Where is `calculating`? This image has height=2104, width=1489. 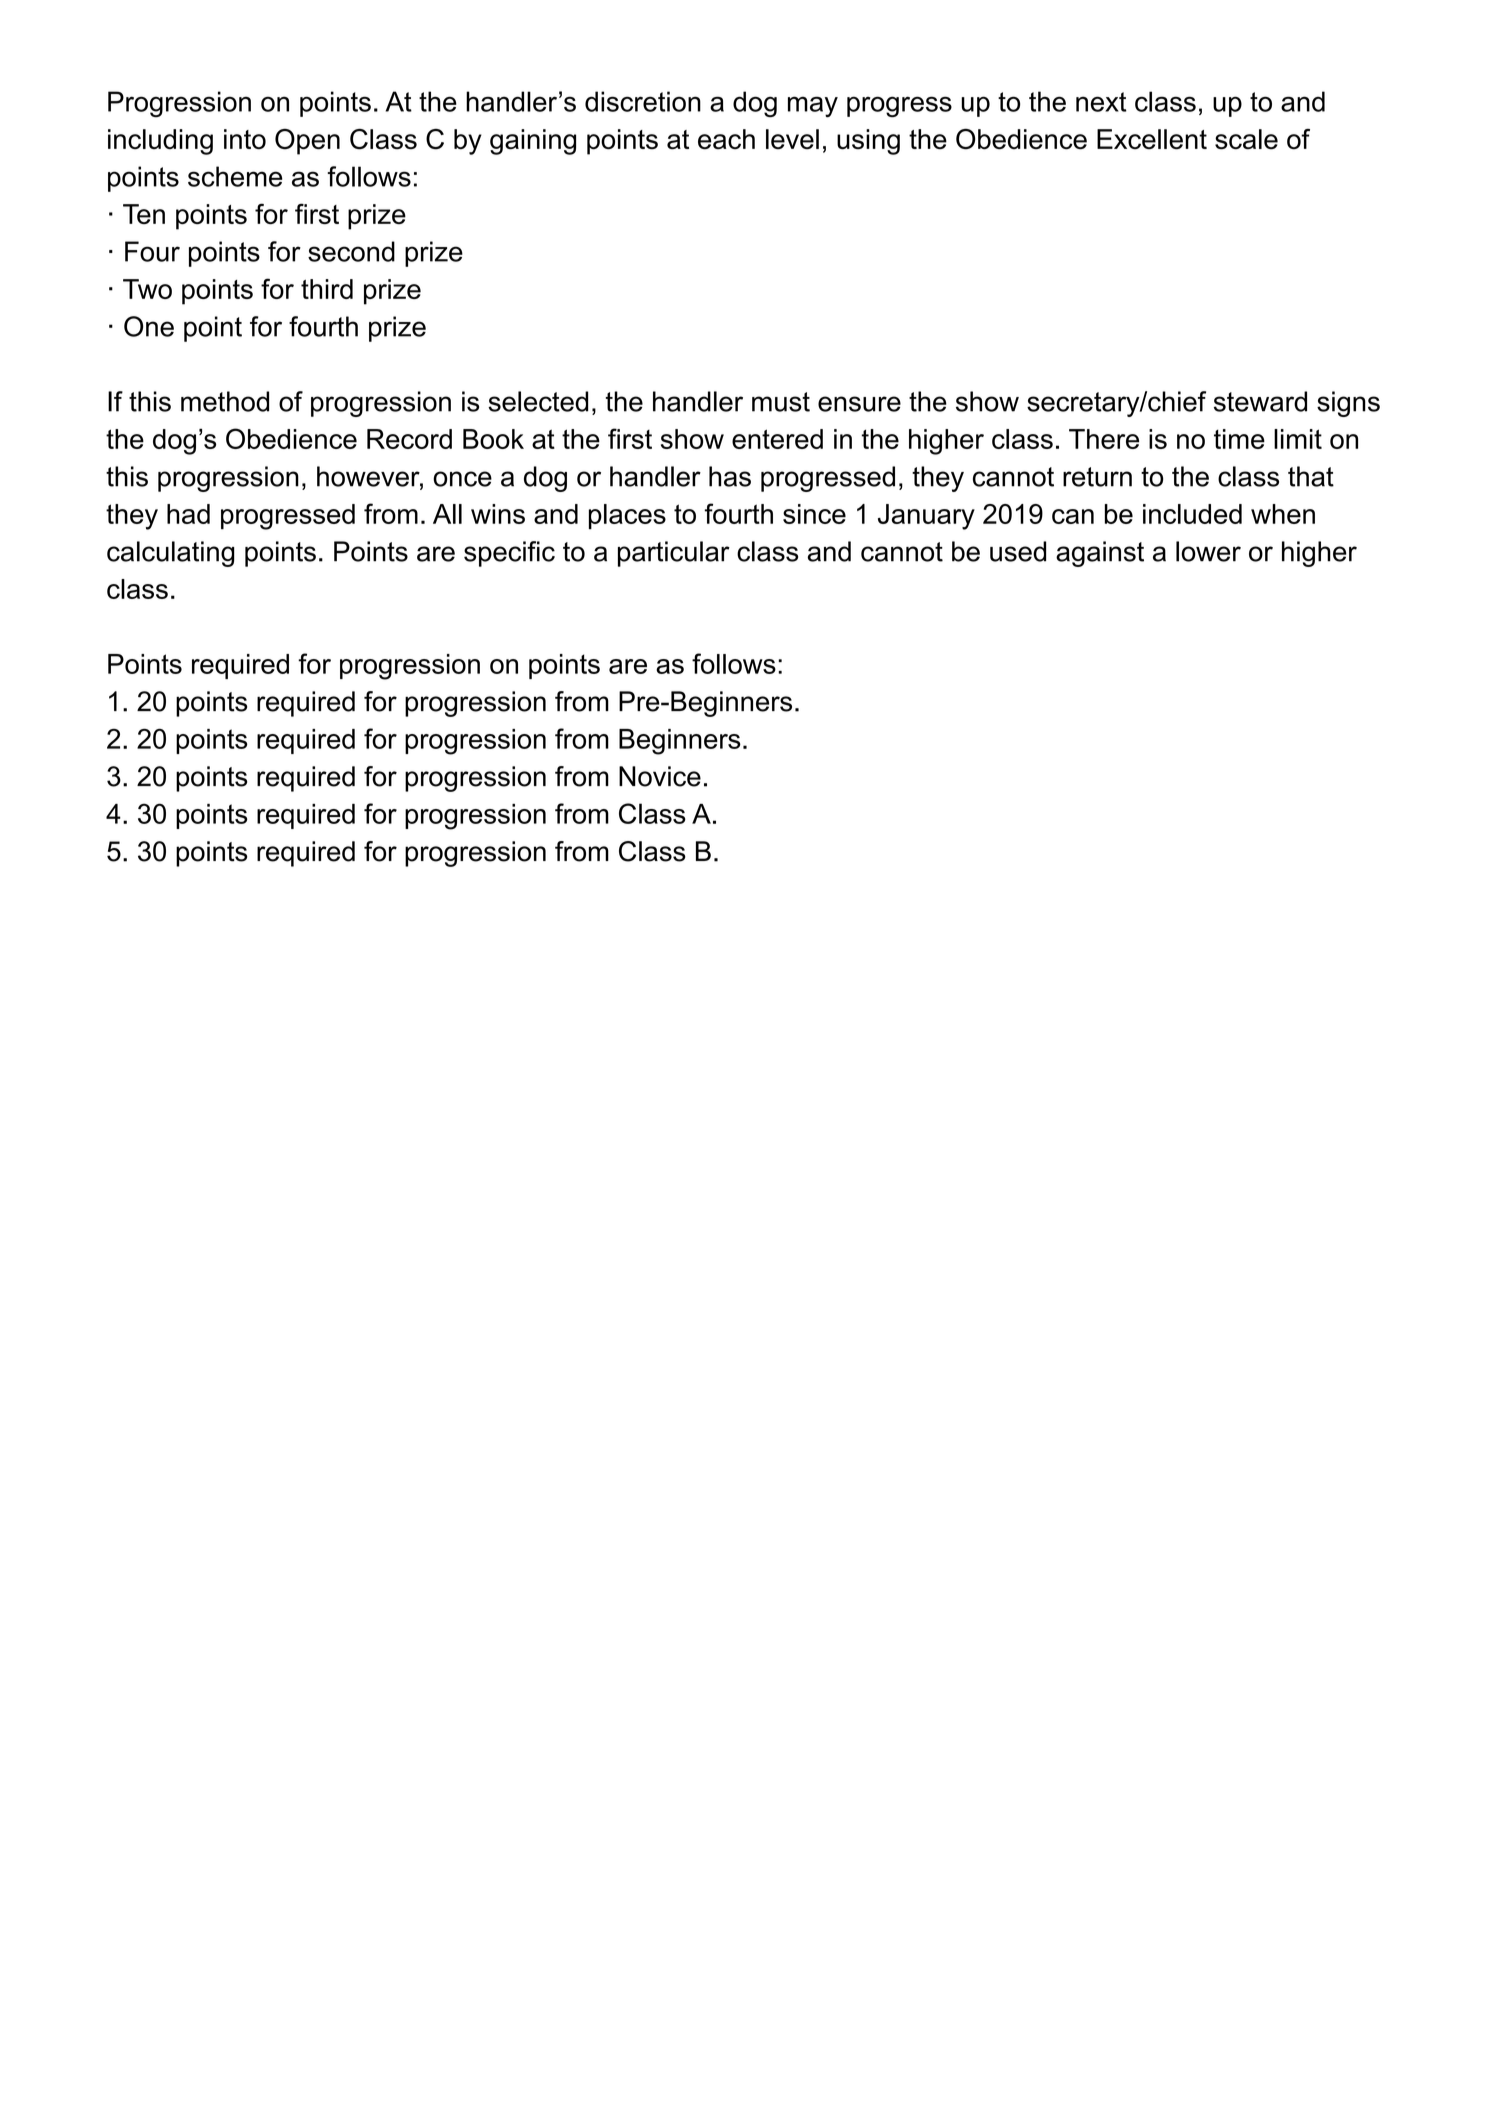 calculating is located at coordinates (170, 554).
